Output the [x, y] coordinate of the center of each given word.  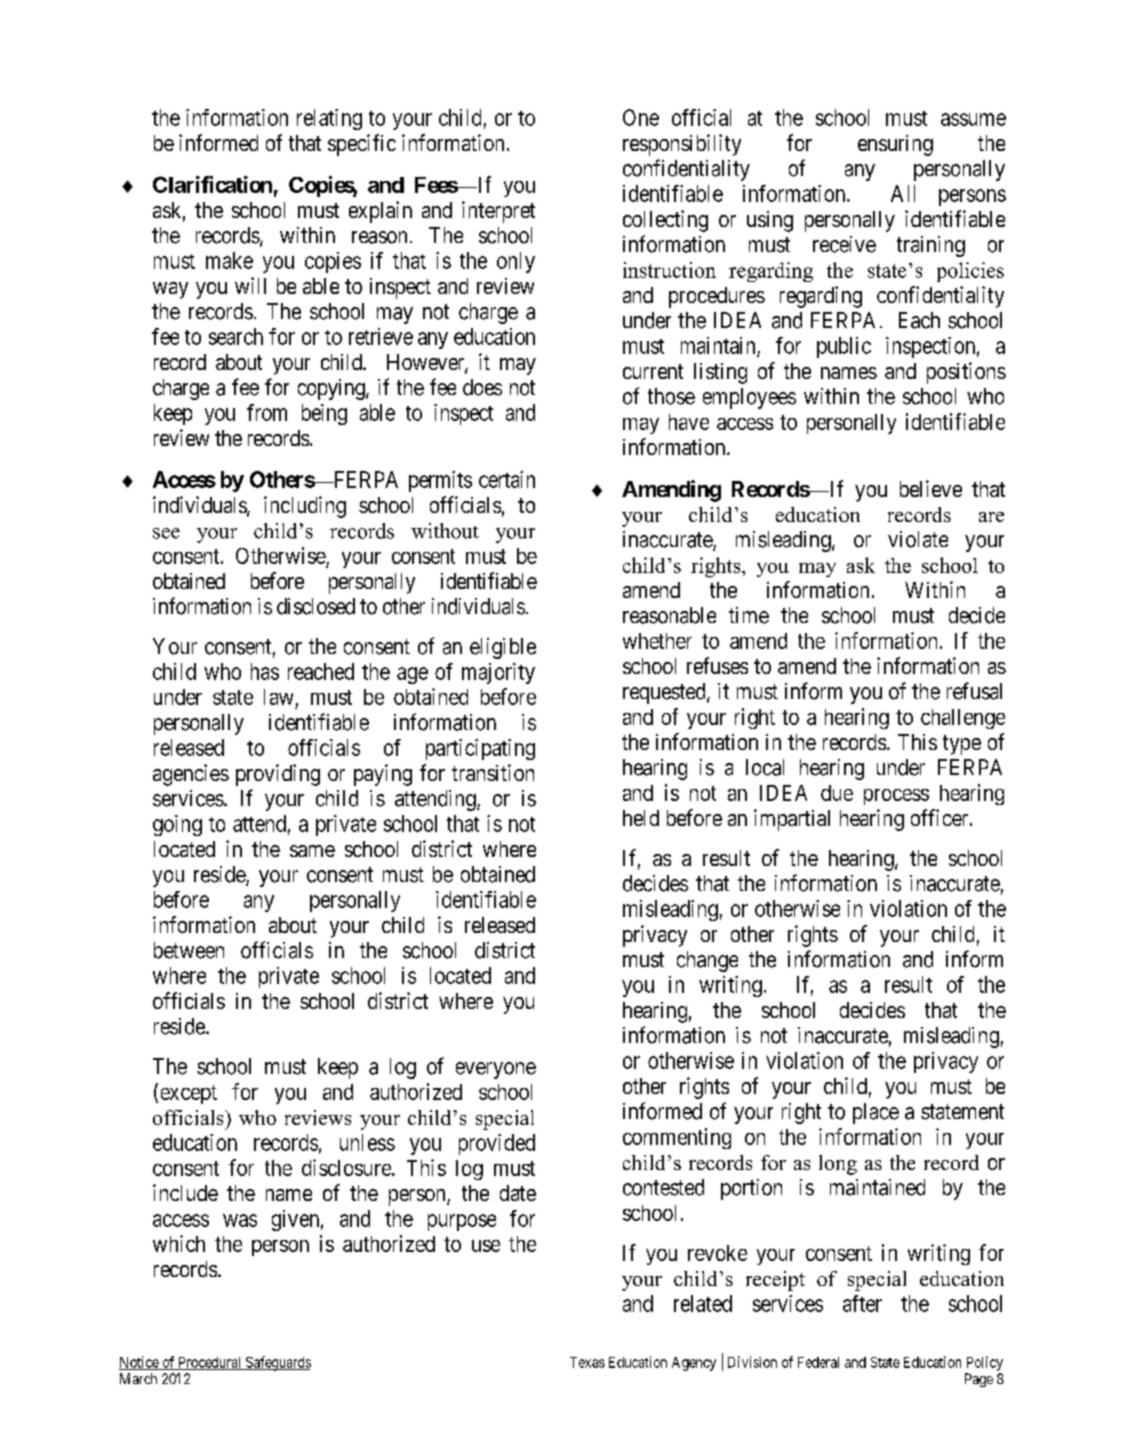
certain [507, 479]
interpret [498, 212]
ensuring [895, 145]
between [189, 950]
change [707, 961]
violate [918, 539]
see [166, 533]
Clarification [212, 184]
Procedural [210, 1363]
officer [941, 817]
